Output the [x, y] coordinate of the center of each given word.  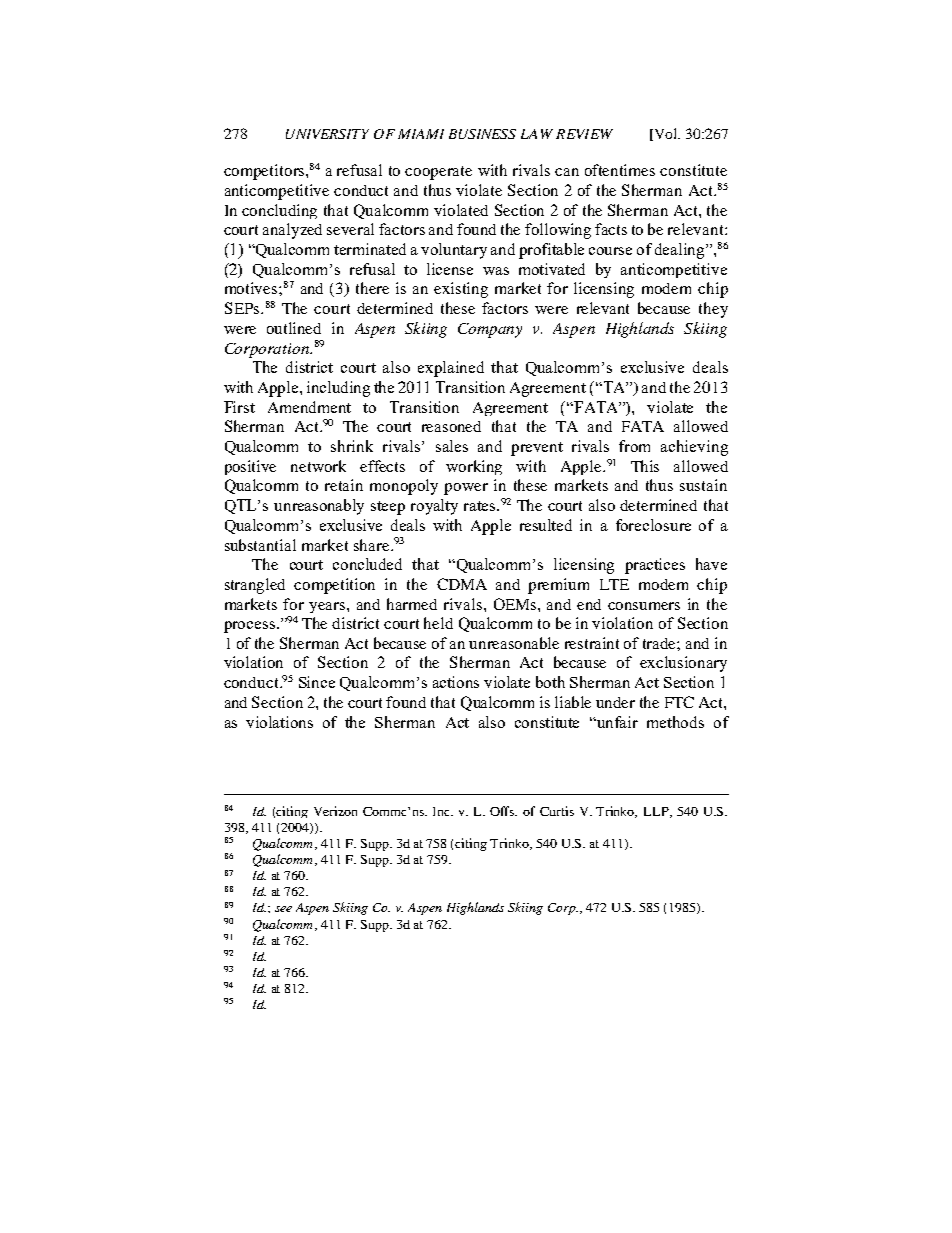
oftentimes [620, 170]
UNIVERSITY [327, 134]
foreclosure [653, 525]
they [713, 310]
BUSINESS [482, 134]
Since [317, 682]
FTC [679, 702]
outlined [294, 328]
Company [490, 330]
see [283, 909]
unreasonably [319, 507]
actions [456, 682]
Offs [503, 811]
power [466, 489]
